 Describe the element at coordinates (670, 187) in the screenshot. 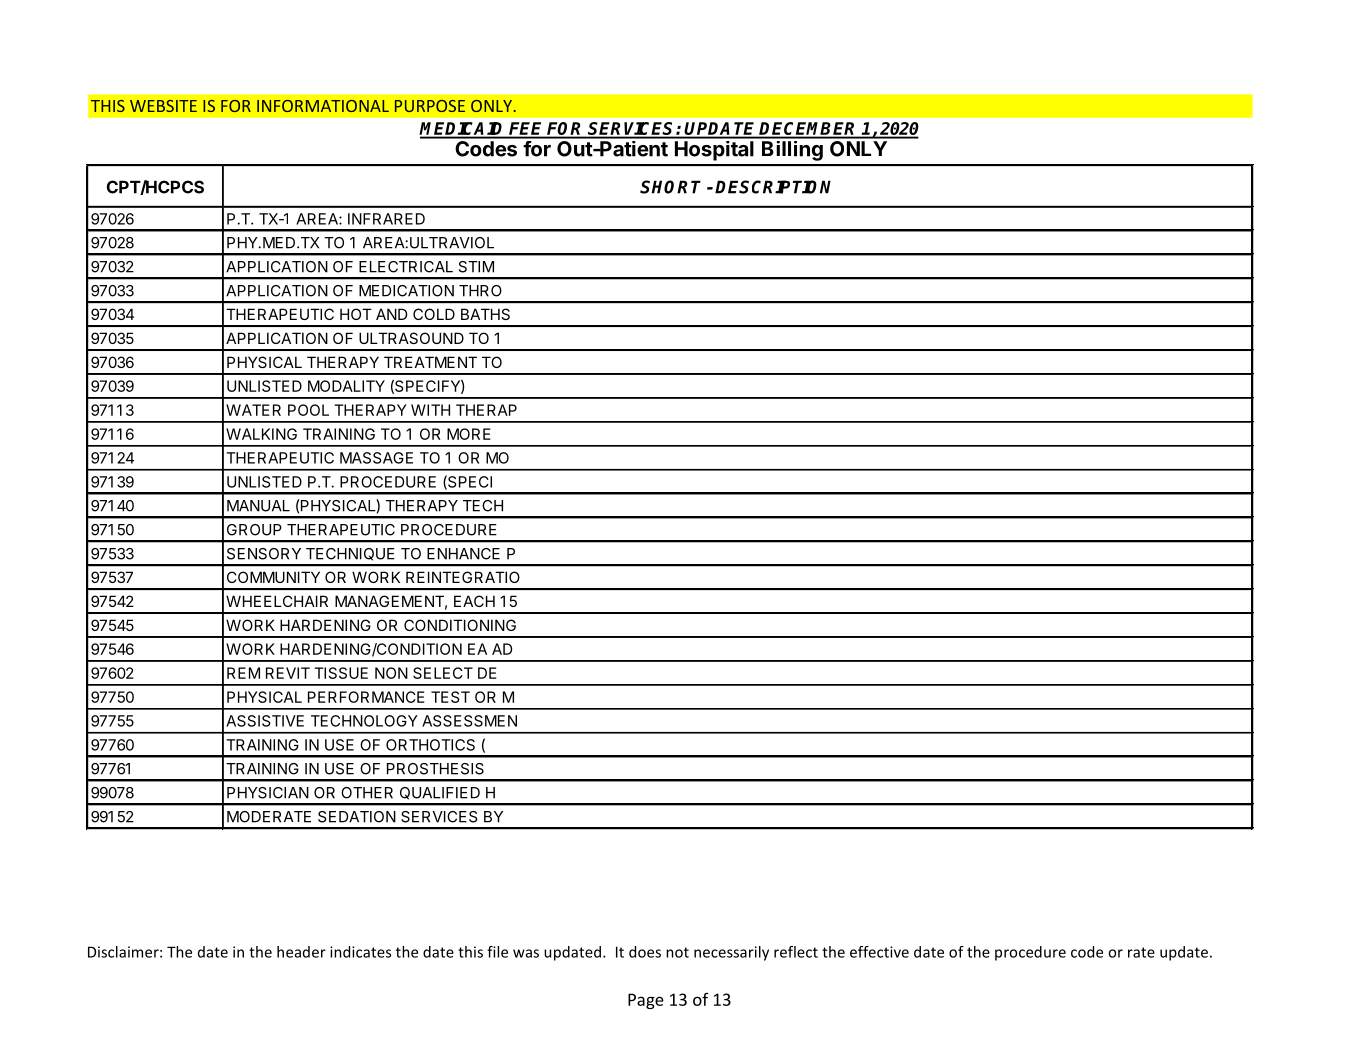

I see `SHORT` at that location.
